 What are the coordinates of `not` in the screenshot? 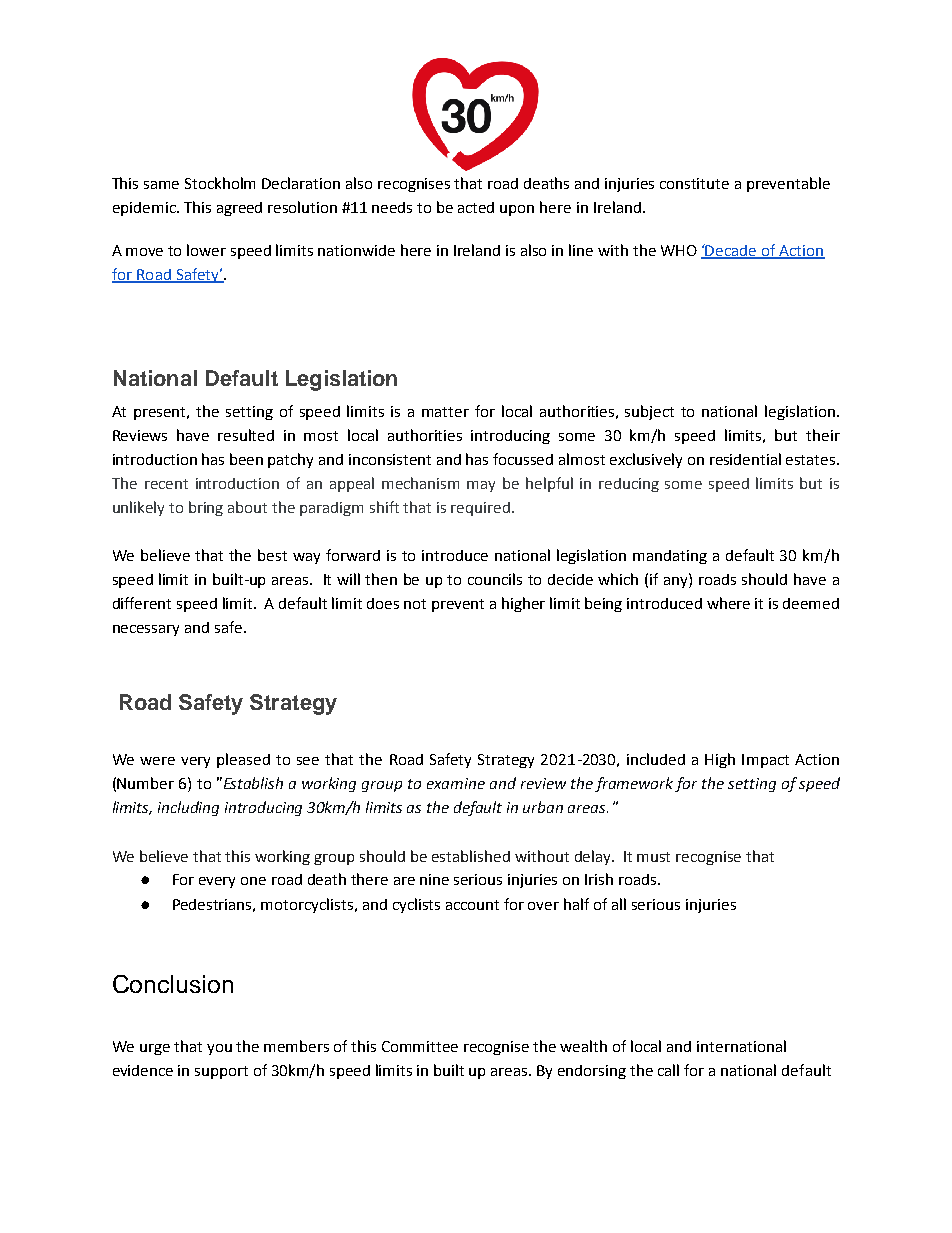 It's located at (415, 604).
